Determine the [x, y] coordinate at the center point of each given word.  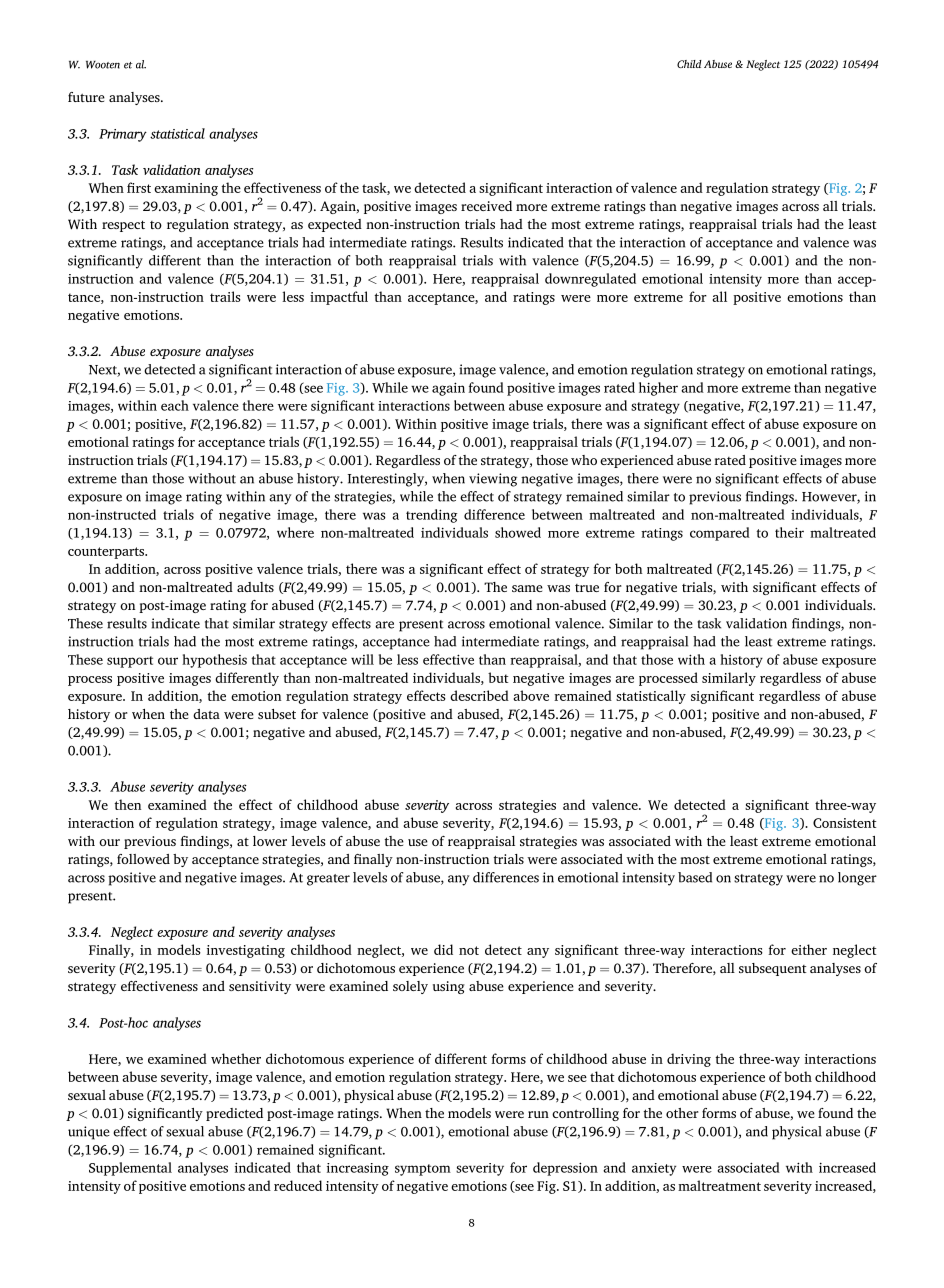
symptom [423, 1170]
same [527, 588]
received [486, 206]
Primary [123, 135]
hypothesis [214, 661]
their [789, 532]
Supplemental [130, 1169]
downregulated [590, 280]
